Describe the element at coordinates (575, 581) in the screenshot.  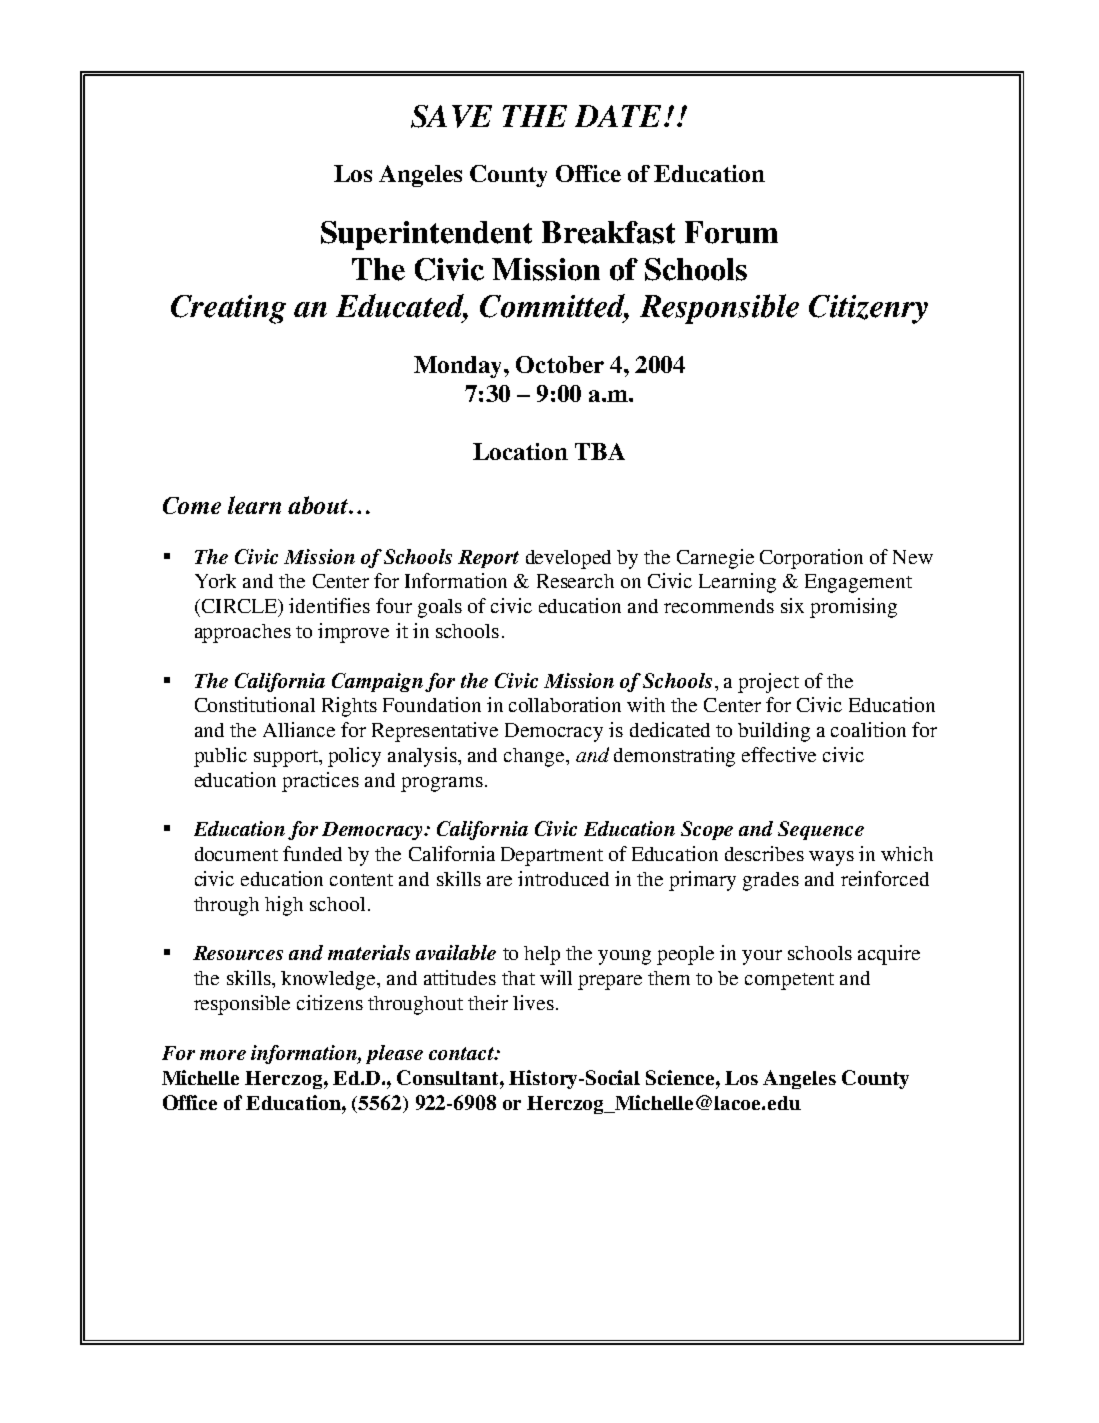
I see `Research` at that location.
